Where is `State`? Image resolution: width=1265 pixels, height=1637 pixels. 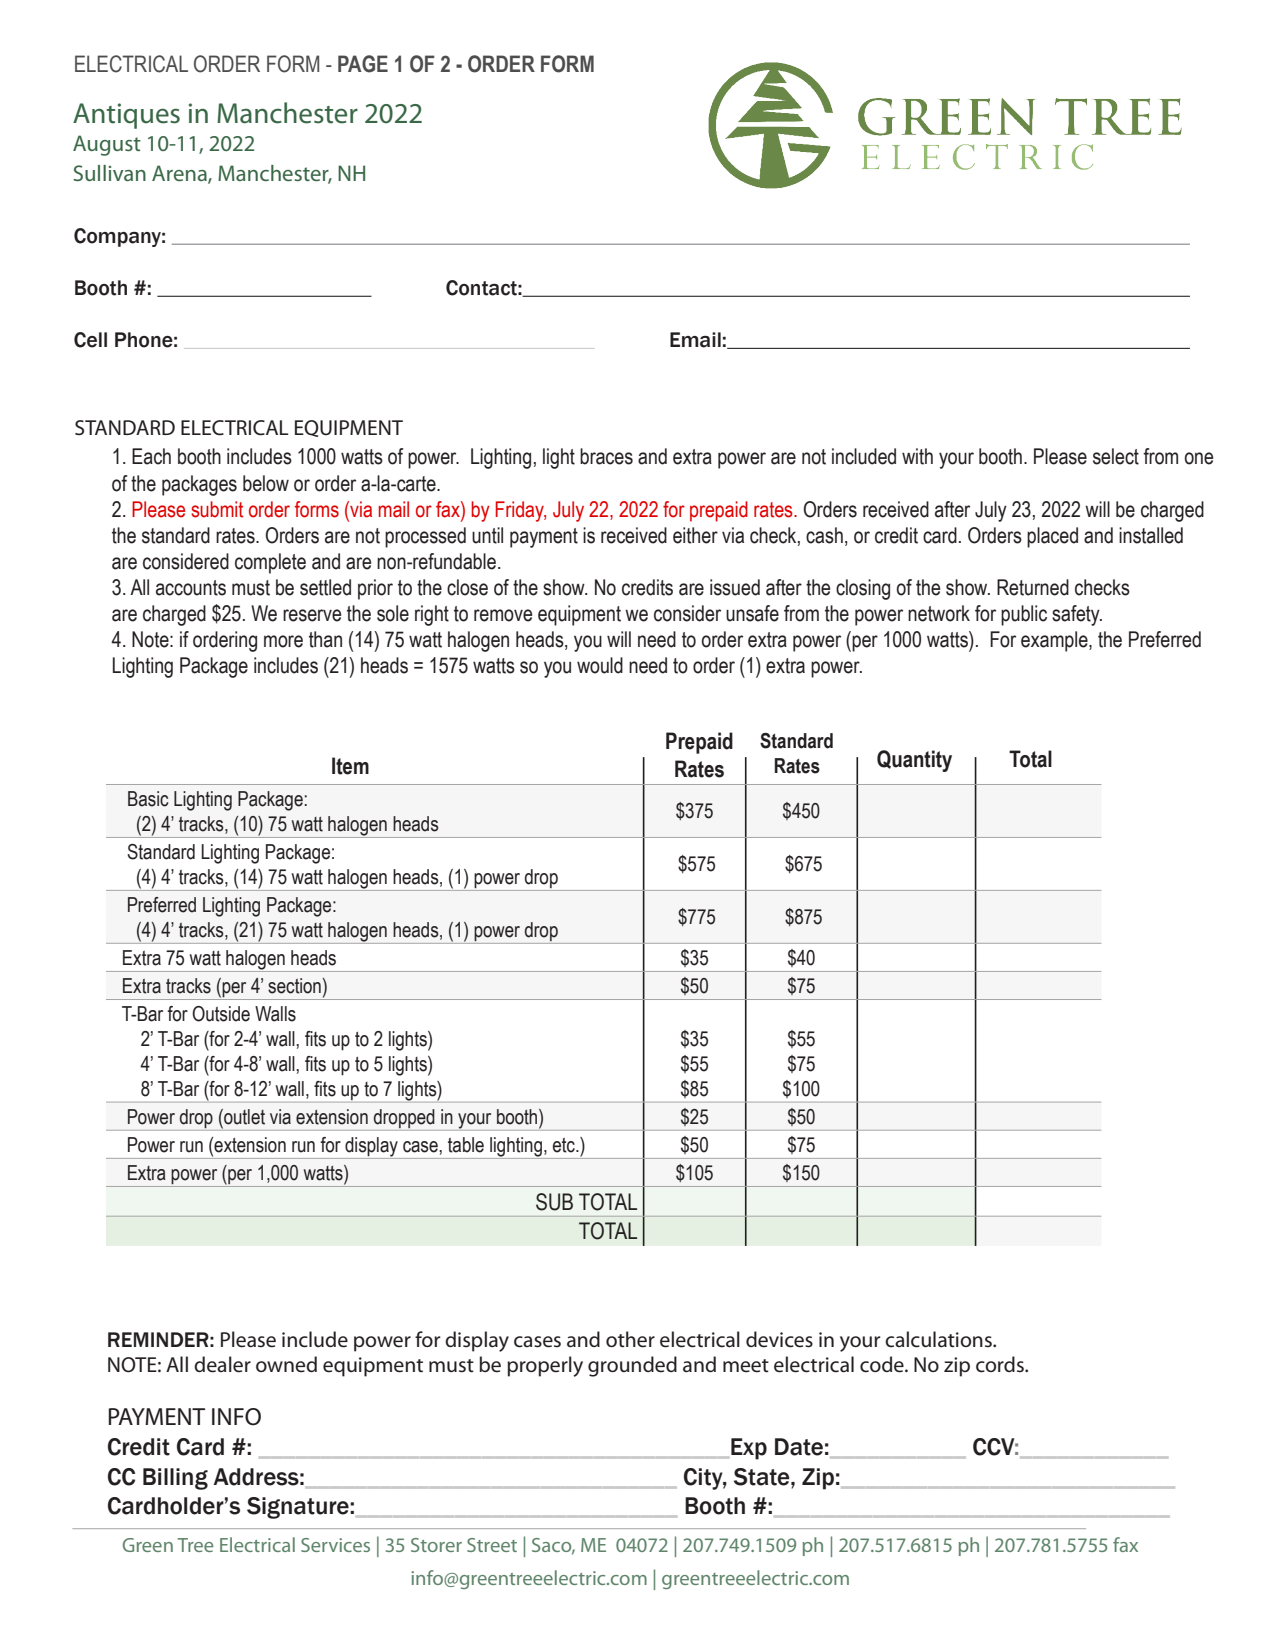
State is located at coordinates (763, 1477).
